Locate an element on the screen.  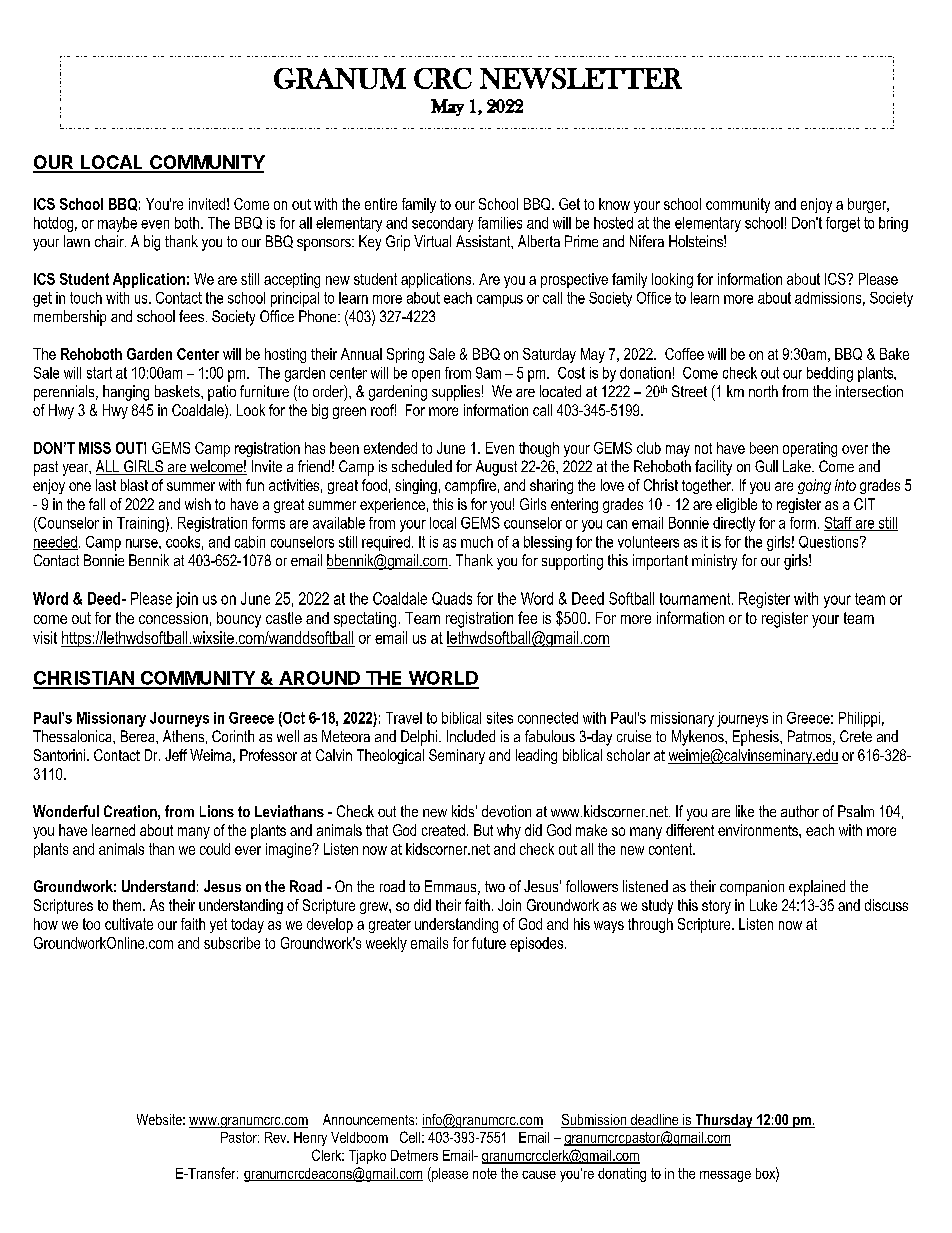
burger is located at coordinates (868, 205).
